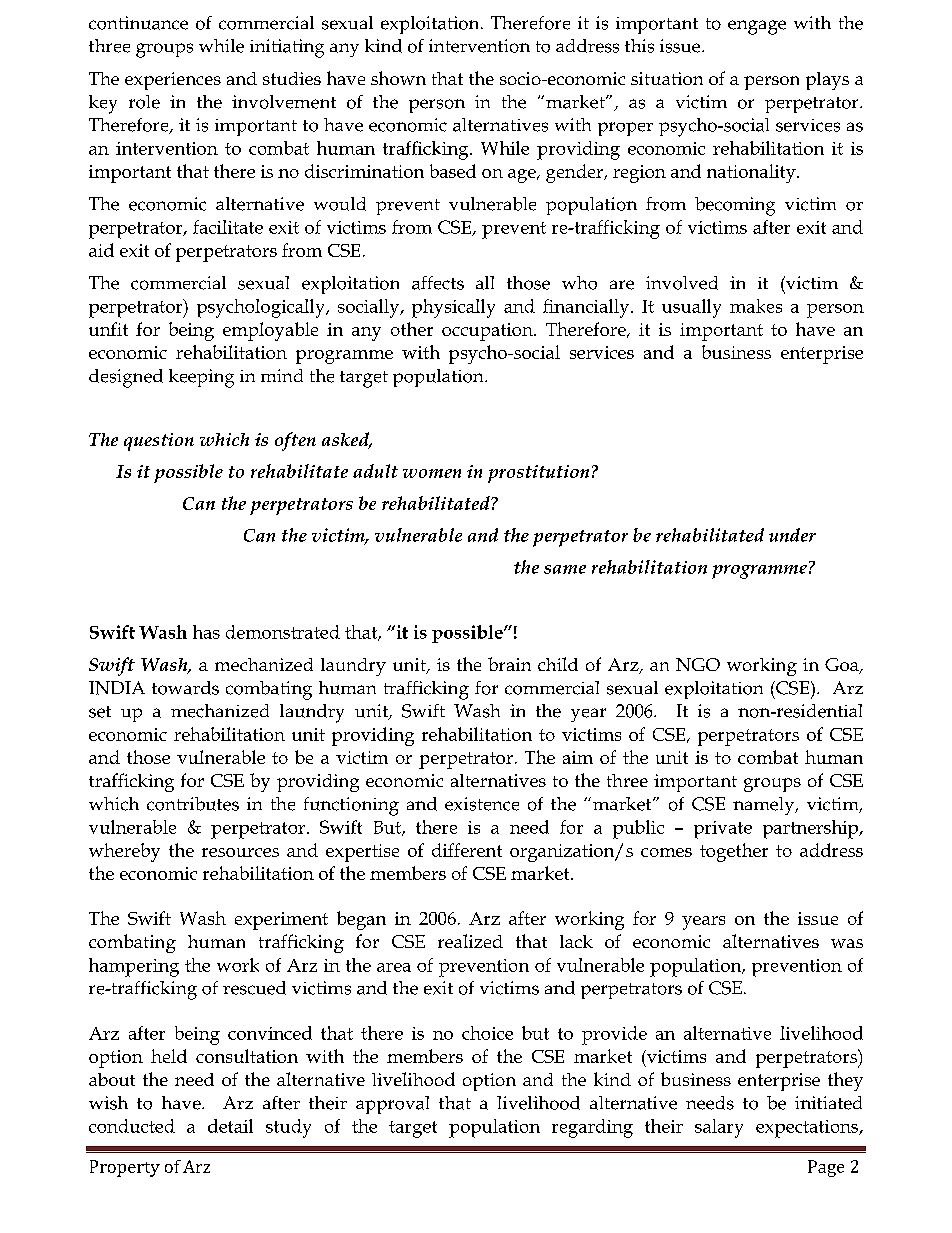 Image resolution: width=952 pixels, height=1233 pixels. Describe the element at coordinates (719, 1128) in the page. I see `salary` at that location.
